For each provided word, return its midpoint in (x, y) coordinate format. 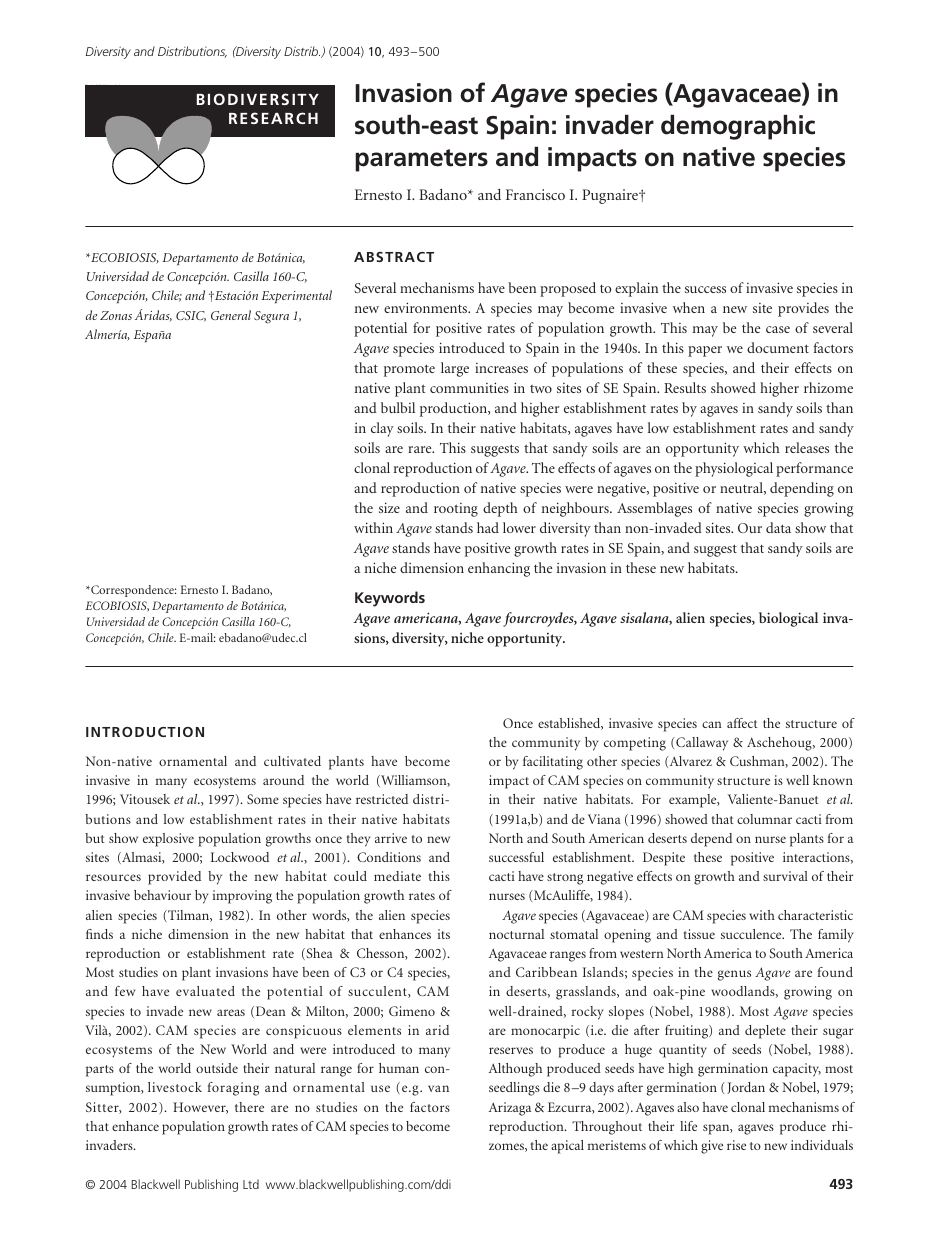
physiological (734, 469)
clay (382, 429)
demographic (738, 127)
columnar (764, 819)
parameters (421, 160)
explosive (168, 840)
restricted (382, 799)
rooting (456, 510)
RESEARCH (273, 118)
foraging (233, 1089)
